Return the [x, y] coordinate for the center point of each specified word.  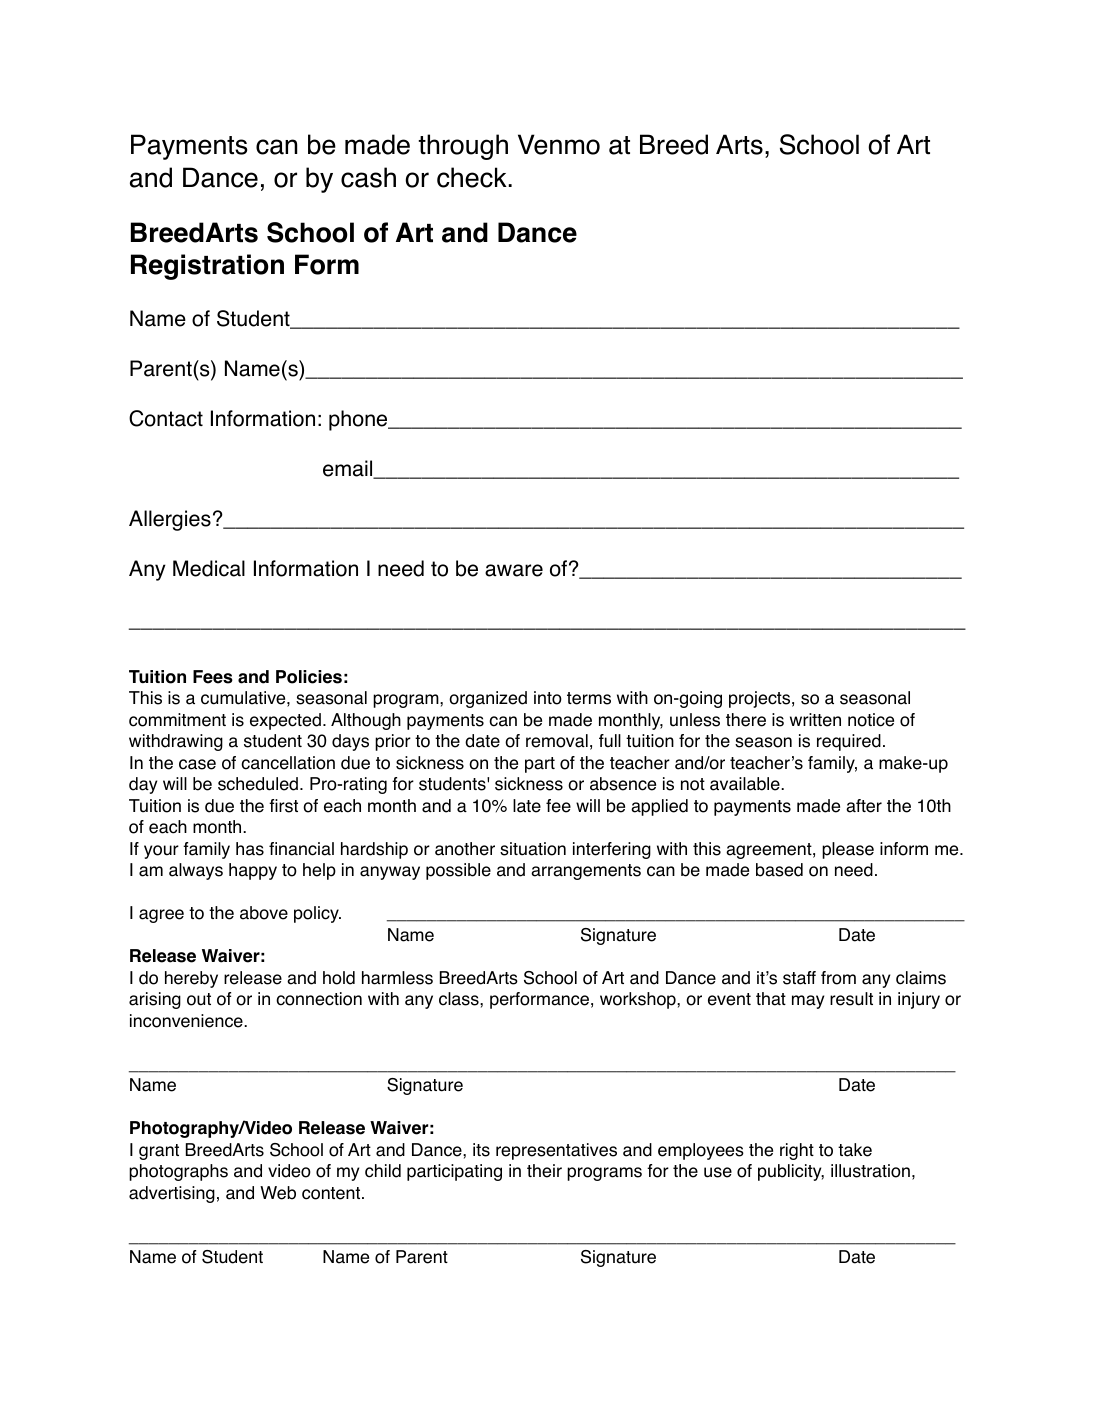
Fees [213, 677]
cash [368, 177]
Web [278, 1193]
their [544, 1171]
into [548, 698]
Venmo [559, 144]
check [473, 177]
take [855, 1150]
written [815, 720]
